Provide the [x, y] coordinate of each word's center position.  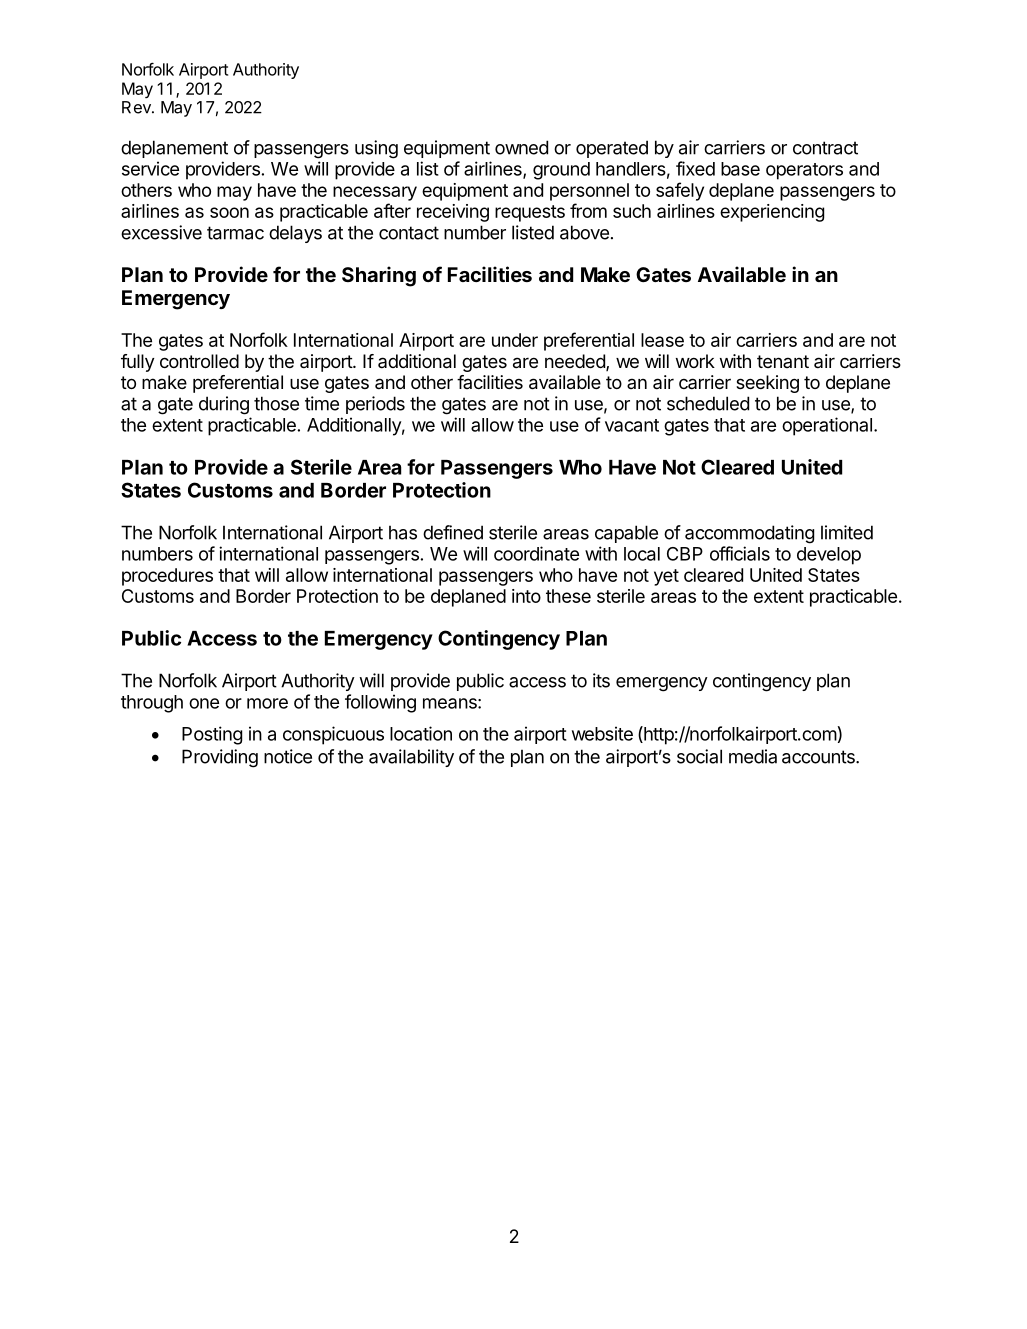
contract [825, 148]
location [421, 733]
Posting [212, 735]
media [753, 756]
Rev [137, 107]
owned [521, 147]
